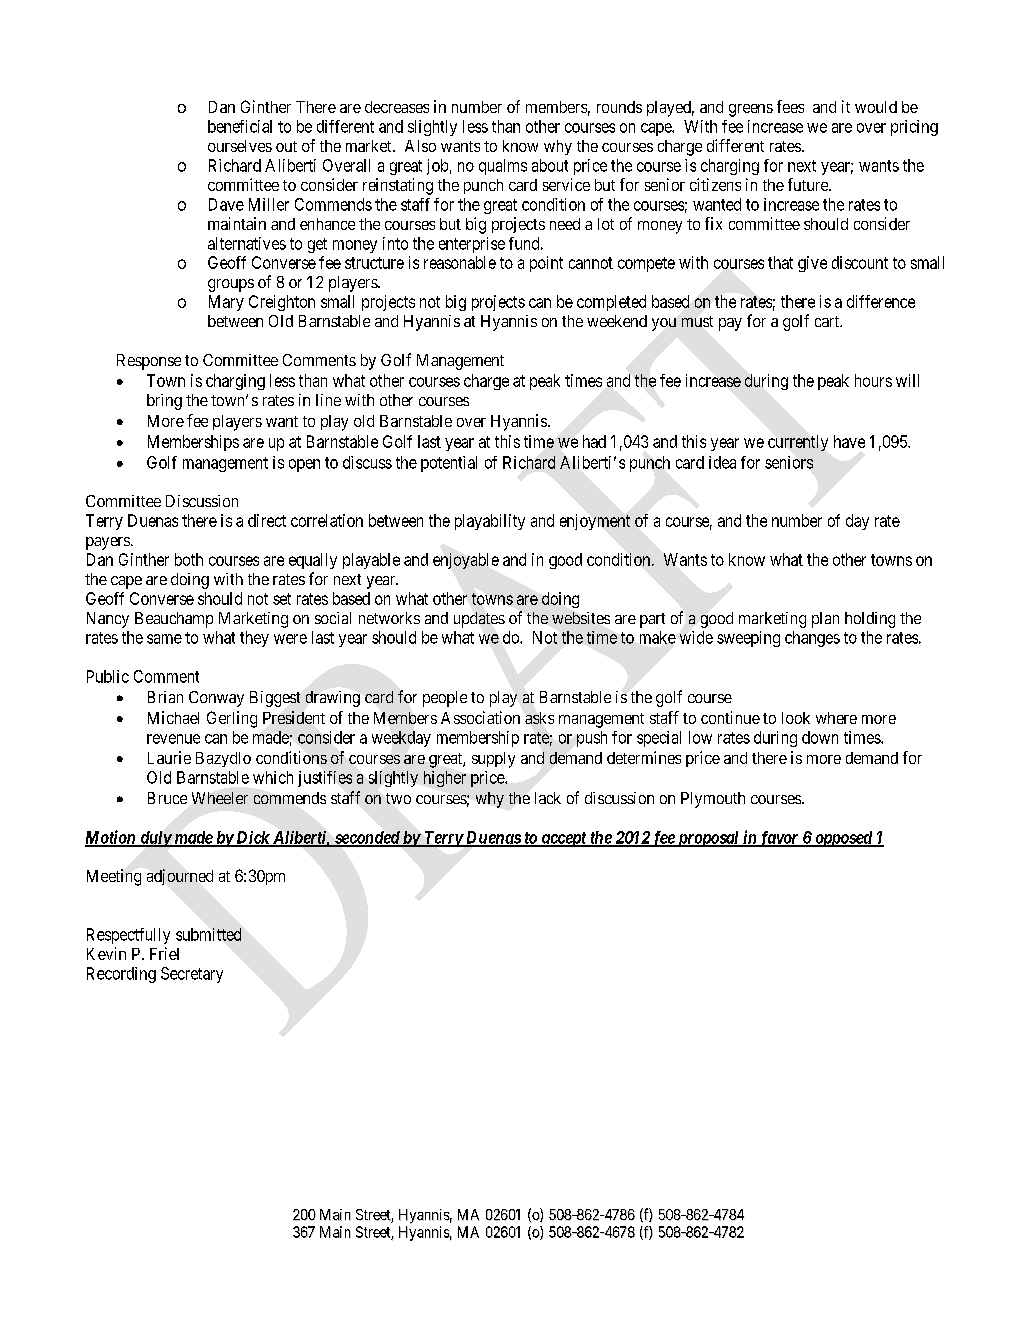 The width and height of the document is (1036, 1341). I want to click on fees, so click(790, 106).
